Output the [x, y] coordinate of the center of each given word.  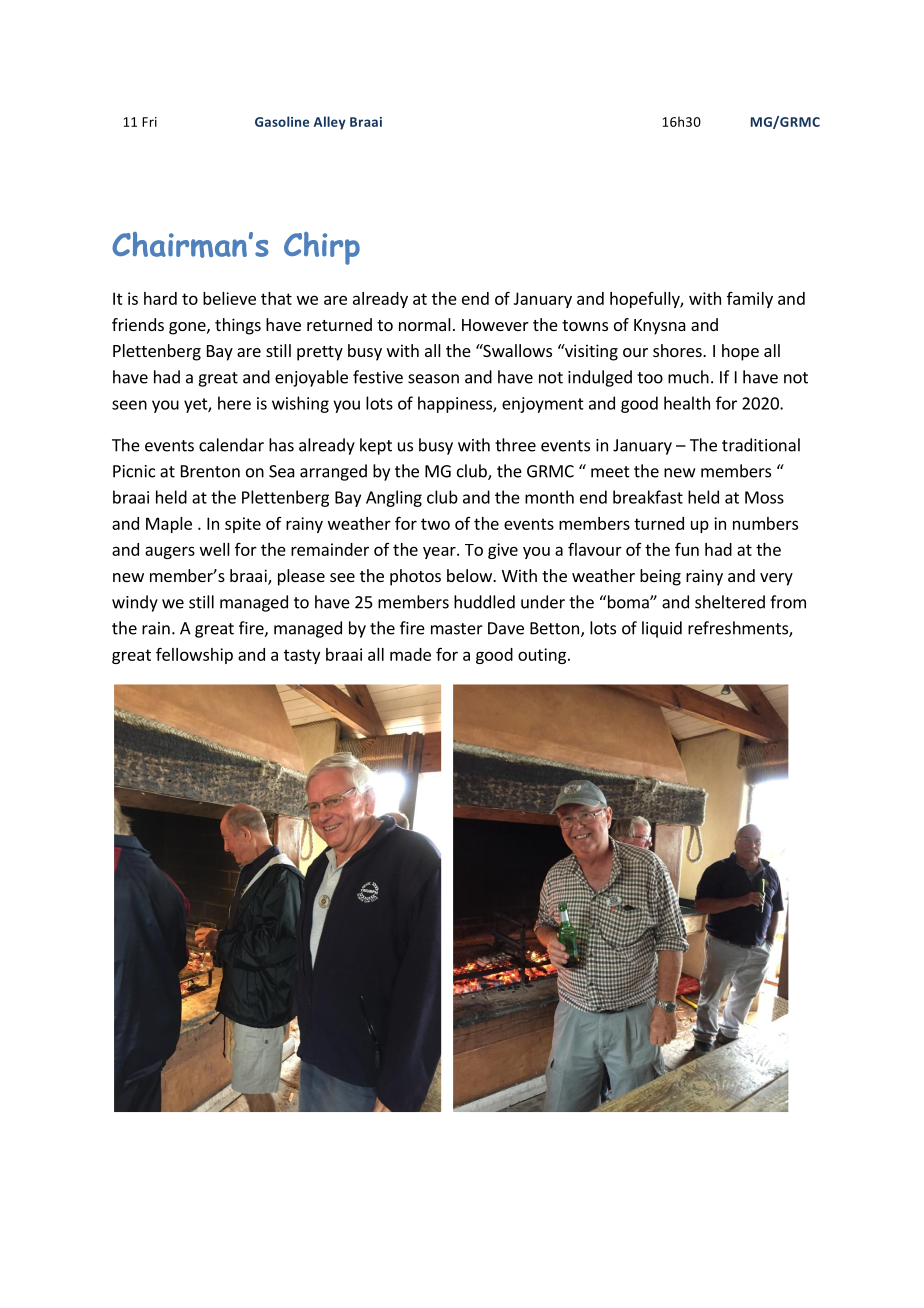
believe [229, 298]
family [750, 300]
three [515, 445]
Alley [330, 123]
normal [425, 324]
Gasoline [282, 121]
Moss [764, 497]
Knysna [660, 327]
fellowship [194, 655]
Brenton [210, 471]
